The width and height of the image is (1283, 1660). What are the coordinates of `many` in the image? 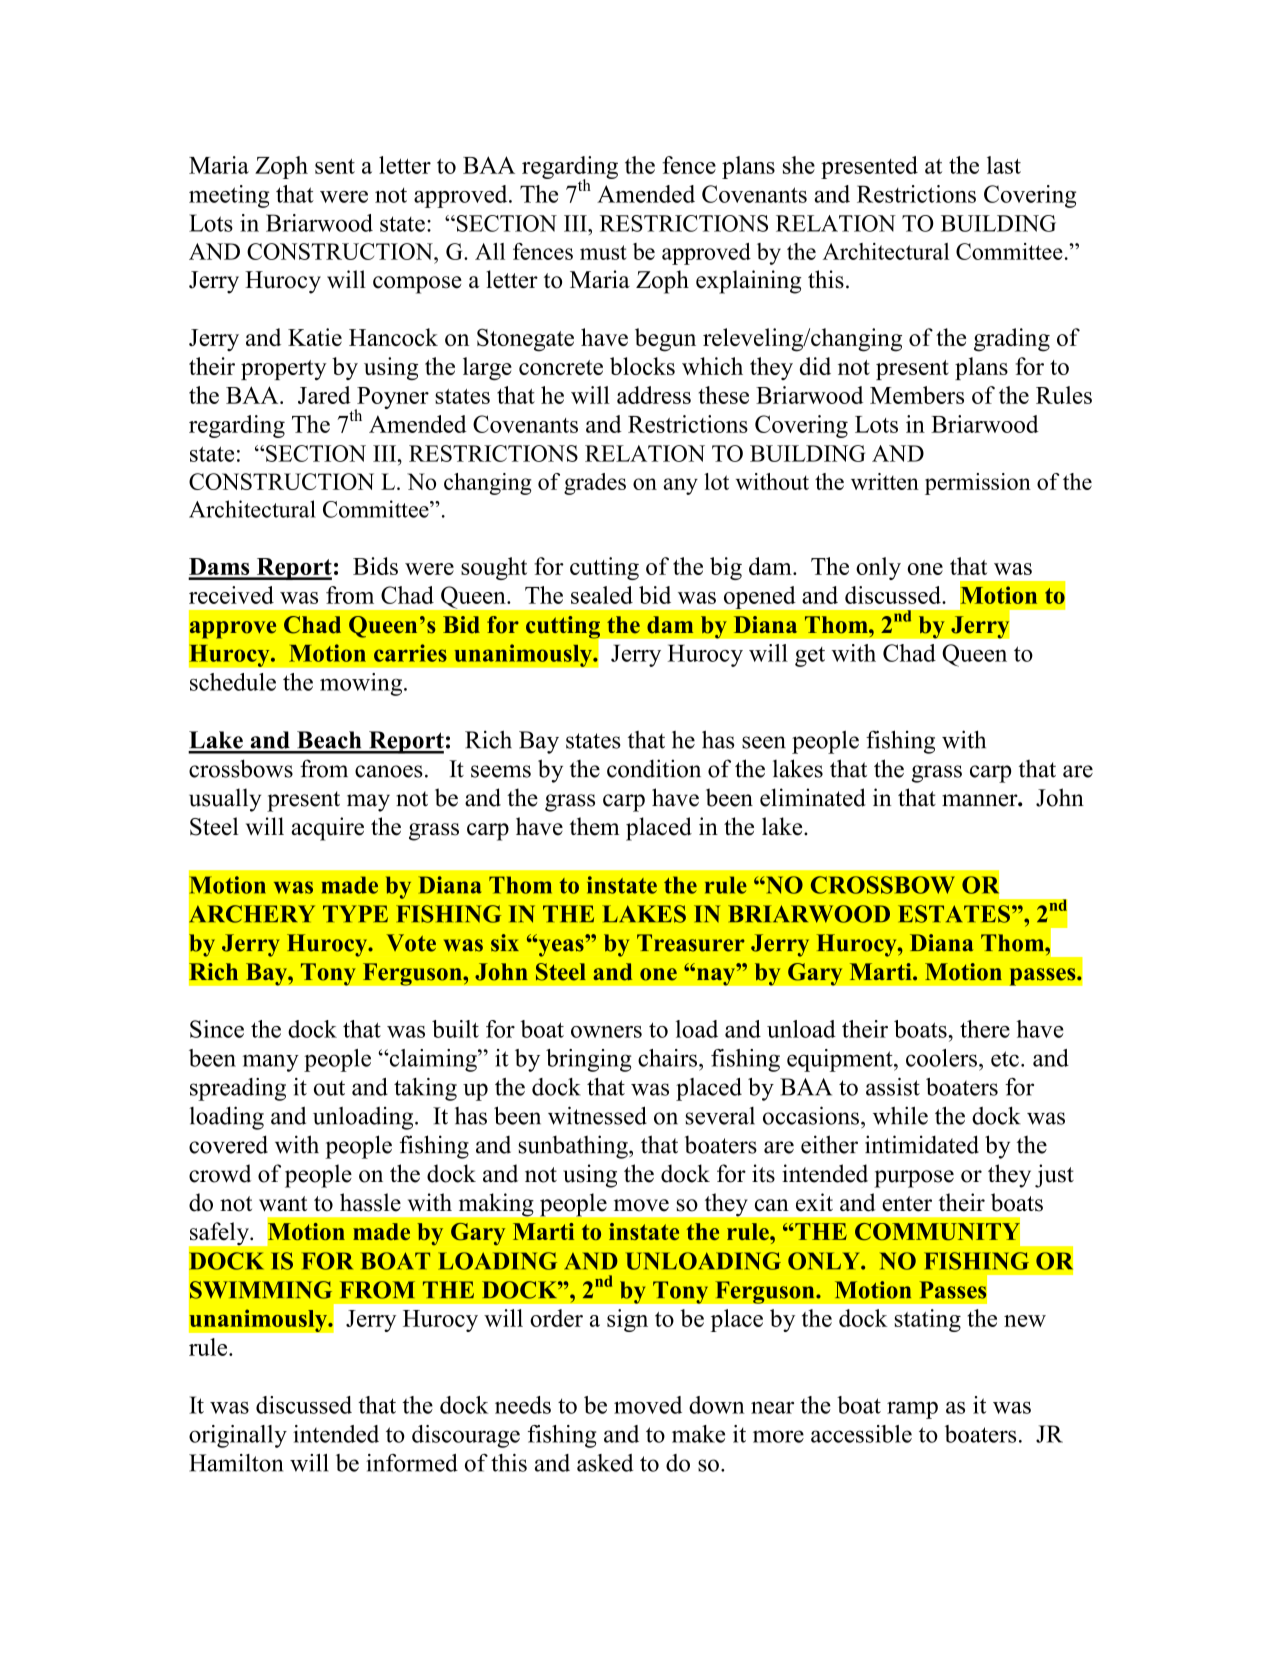 It's located at (270, 1063).
